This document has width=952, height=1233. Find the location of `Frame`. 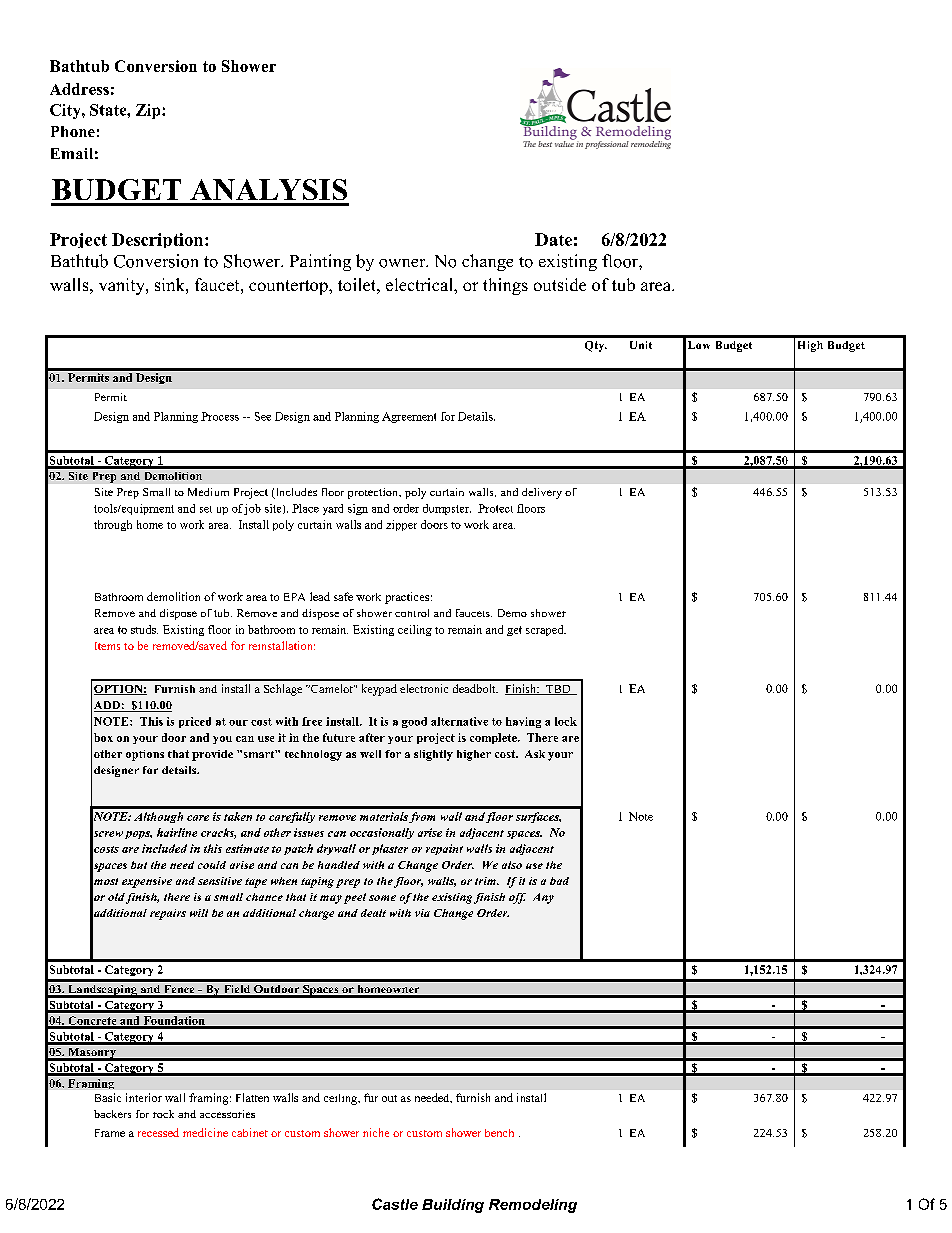

Frame is located at coordinates (110, 1133).
